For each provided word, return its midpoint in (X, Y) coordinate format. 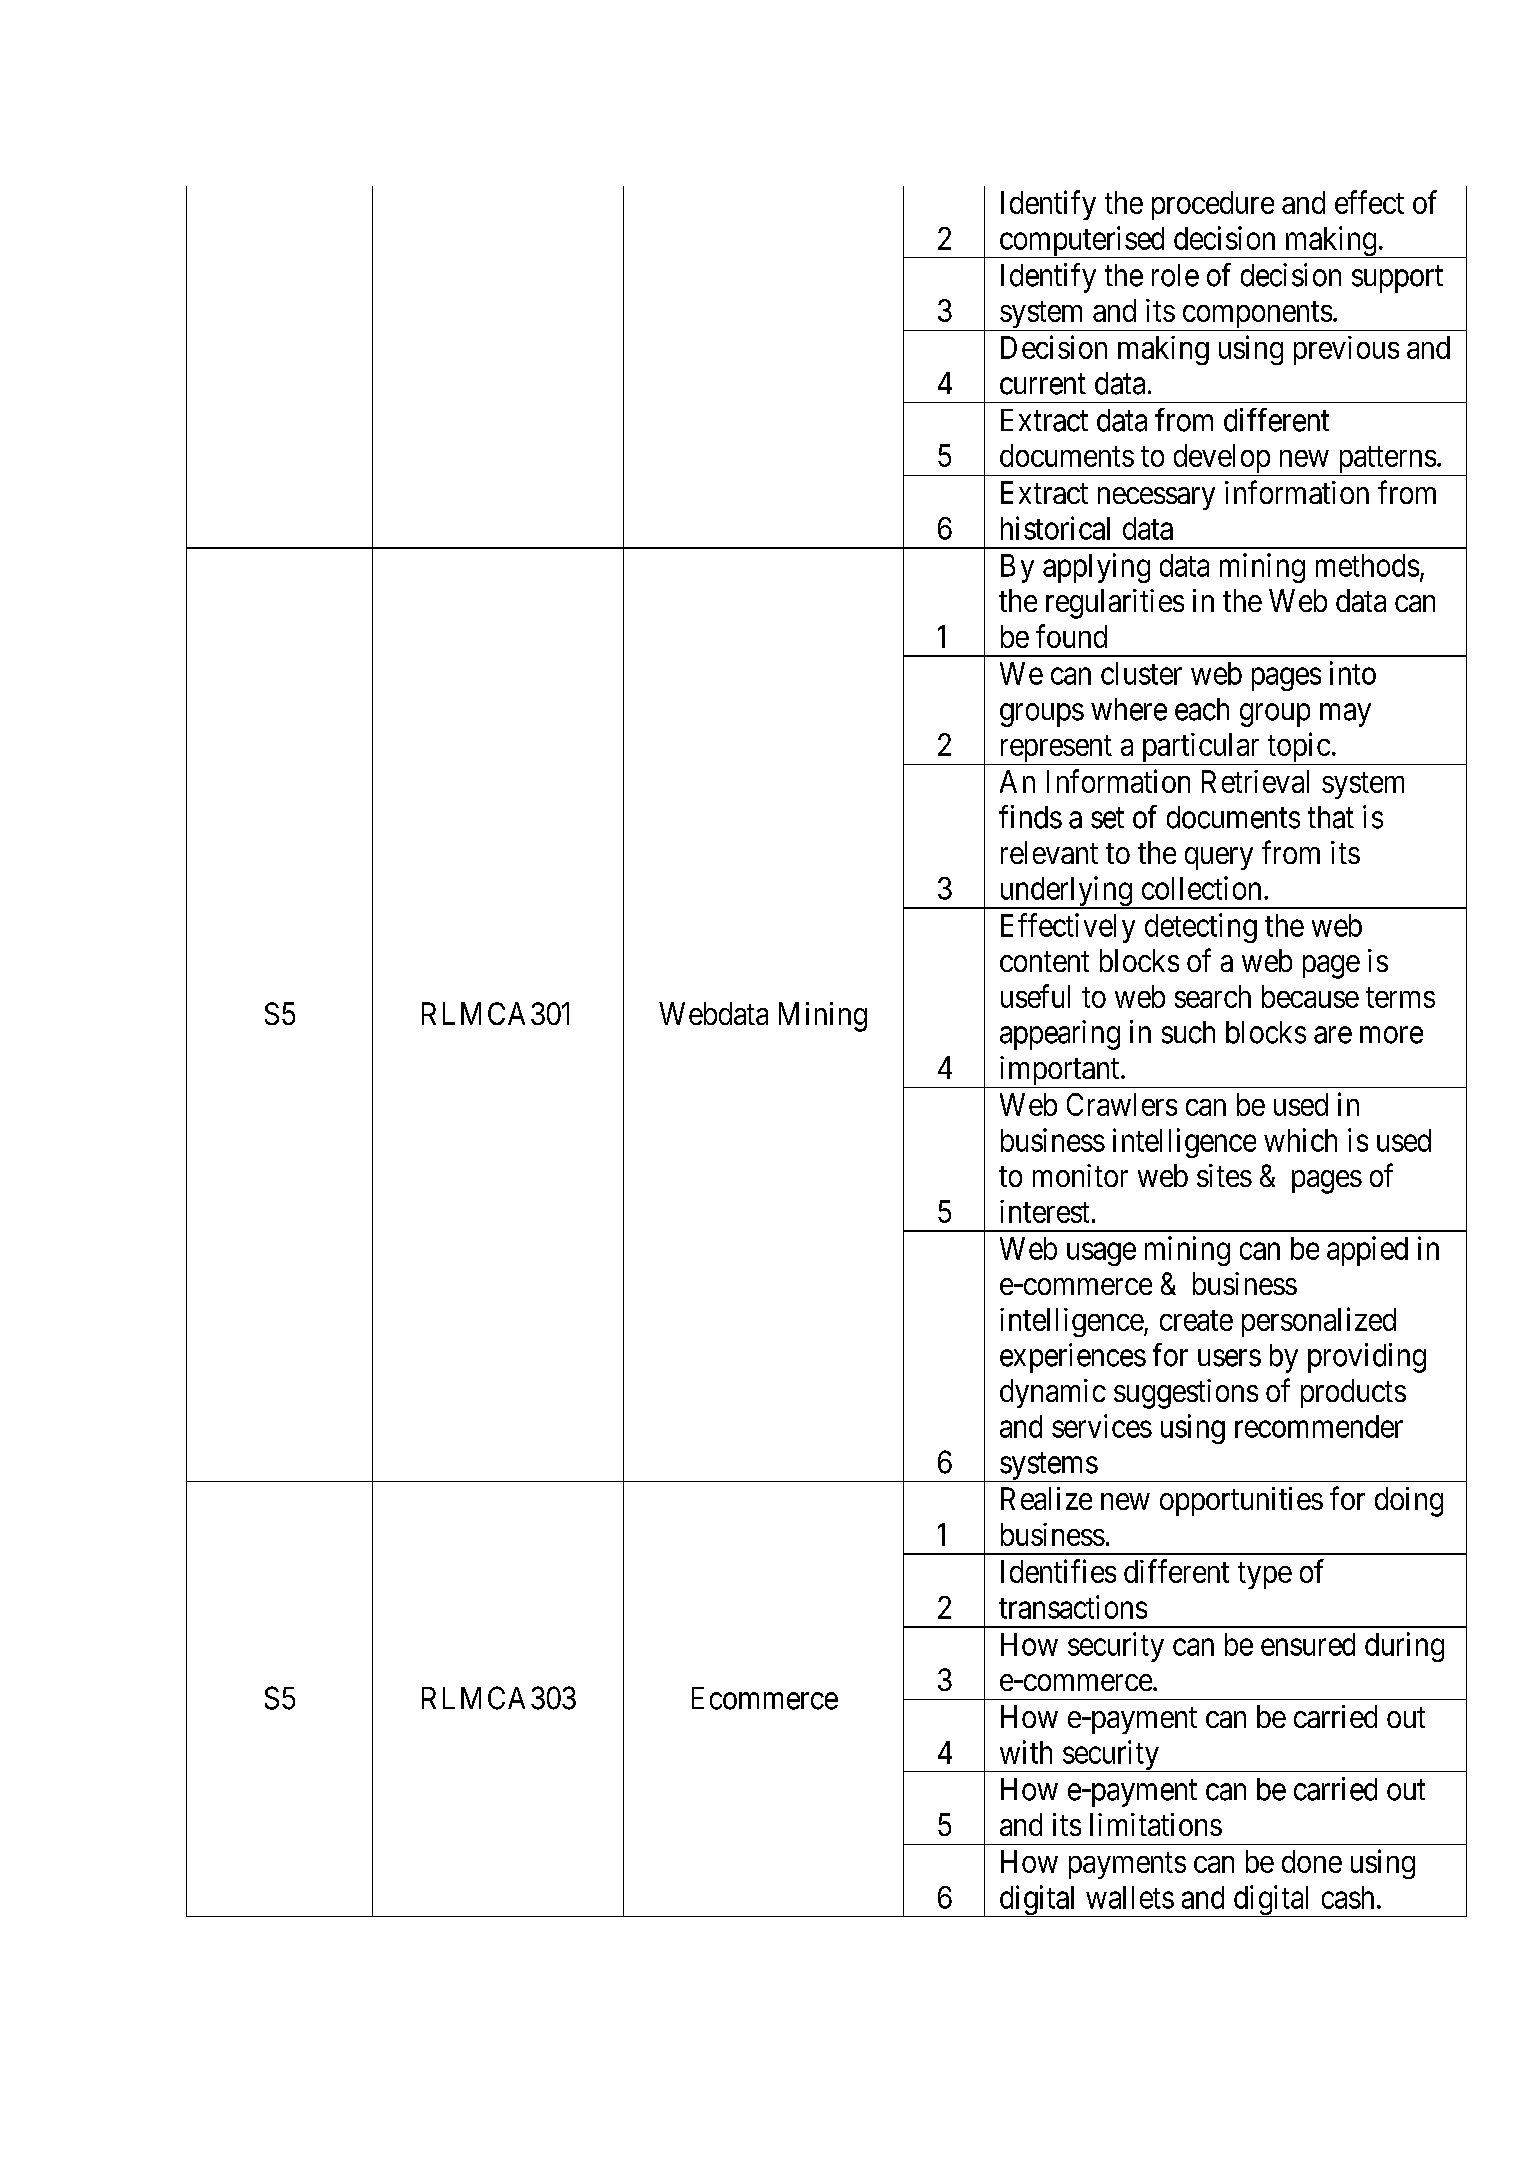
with (1026, 1752)
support (1397, 279)
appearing (1060, 1035)
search (1213, 996)
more (1391, 1035)
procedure (1213, 205)
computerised (1082, 242)
